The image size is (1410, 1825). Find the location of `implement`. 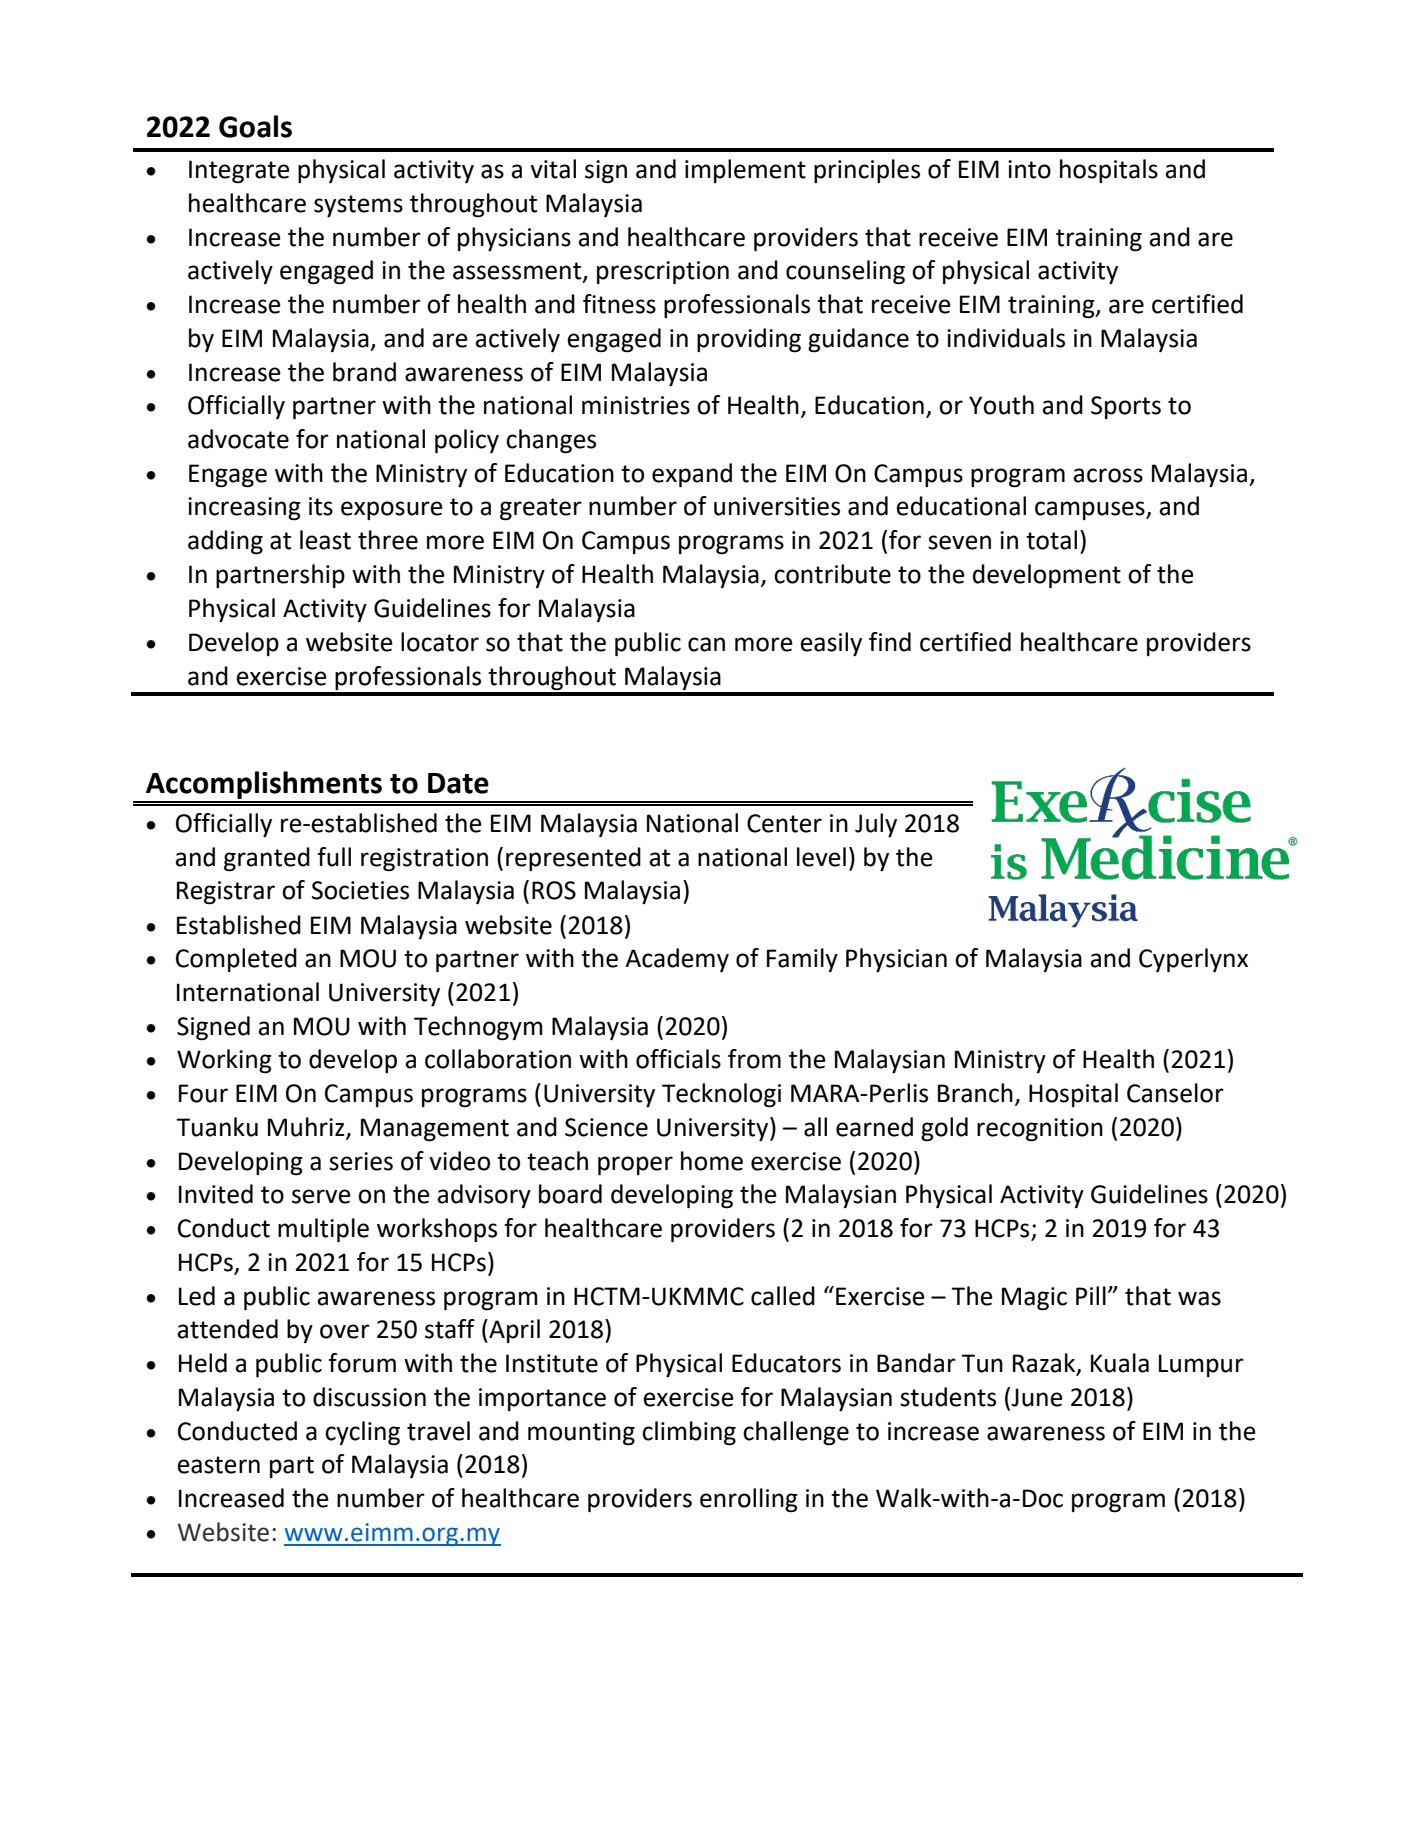

implement is located at coordinates (745, 171).
